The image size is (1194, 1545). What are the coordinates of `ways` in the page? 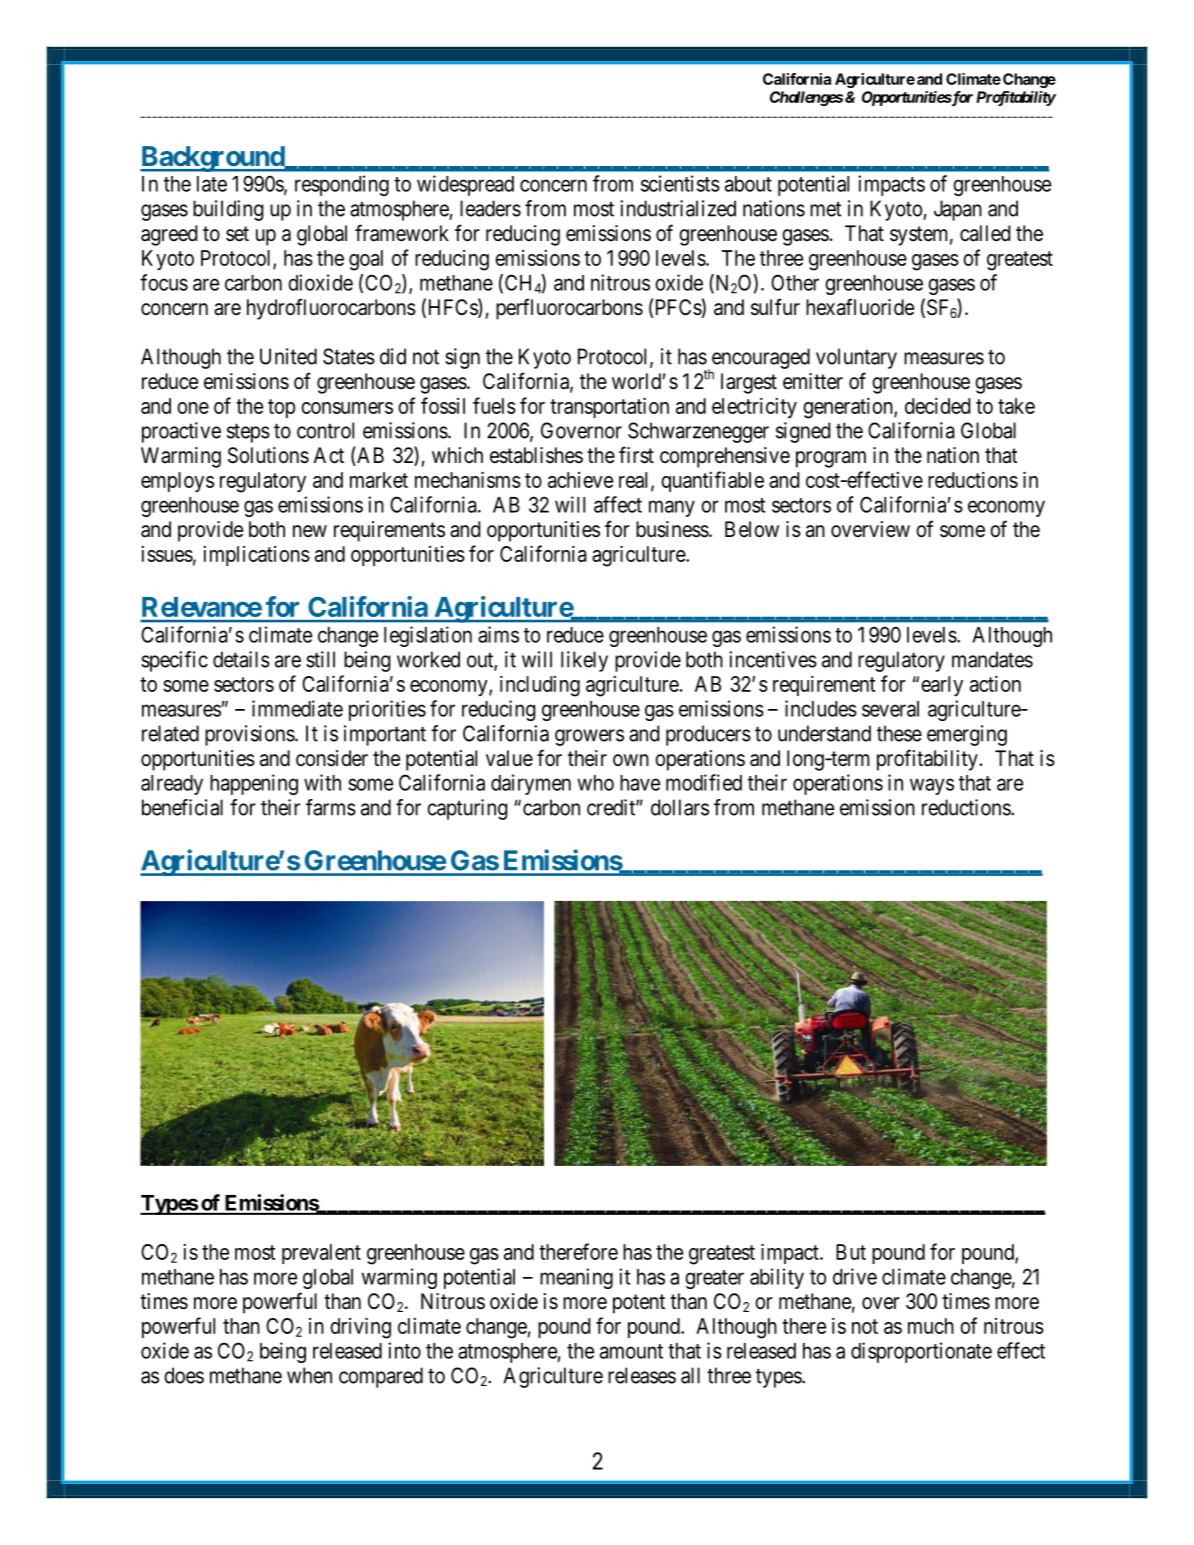 It's located at (932, 786).
